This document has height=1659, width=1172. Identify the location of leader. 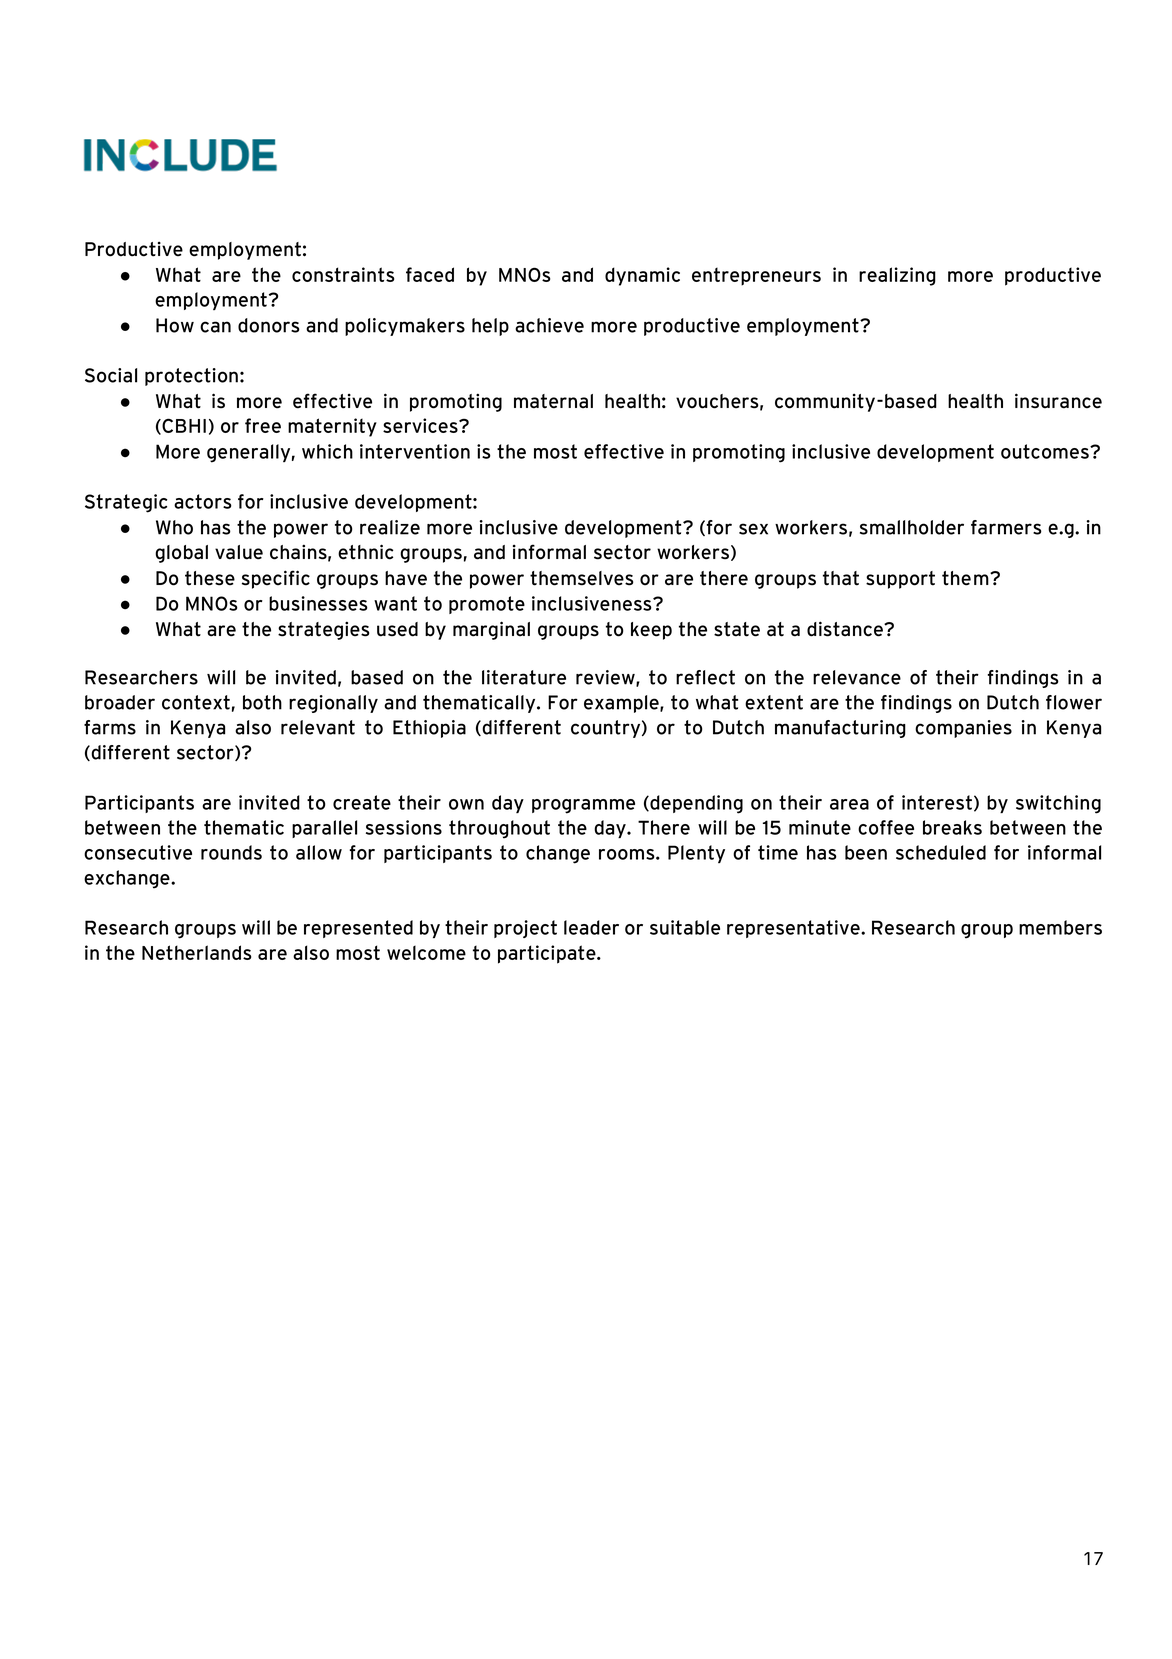
(591, 927).
